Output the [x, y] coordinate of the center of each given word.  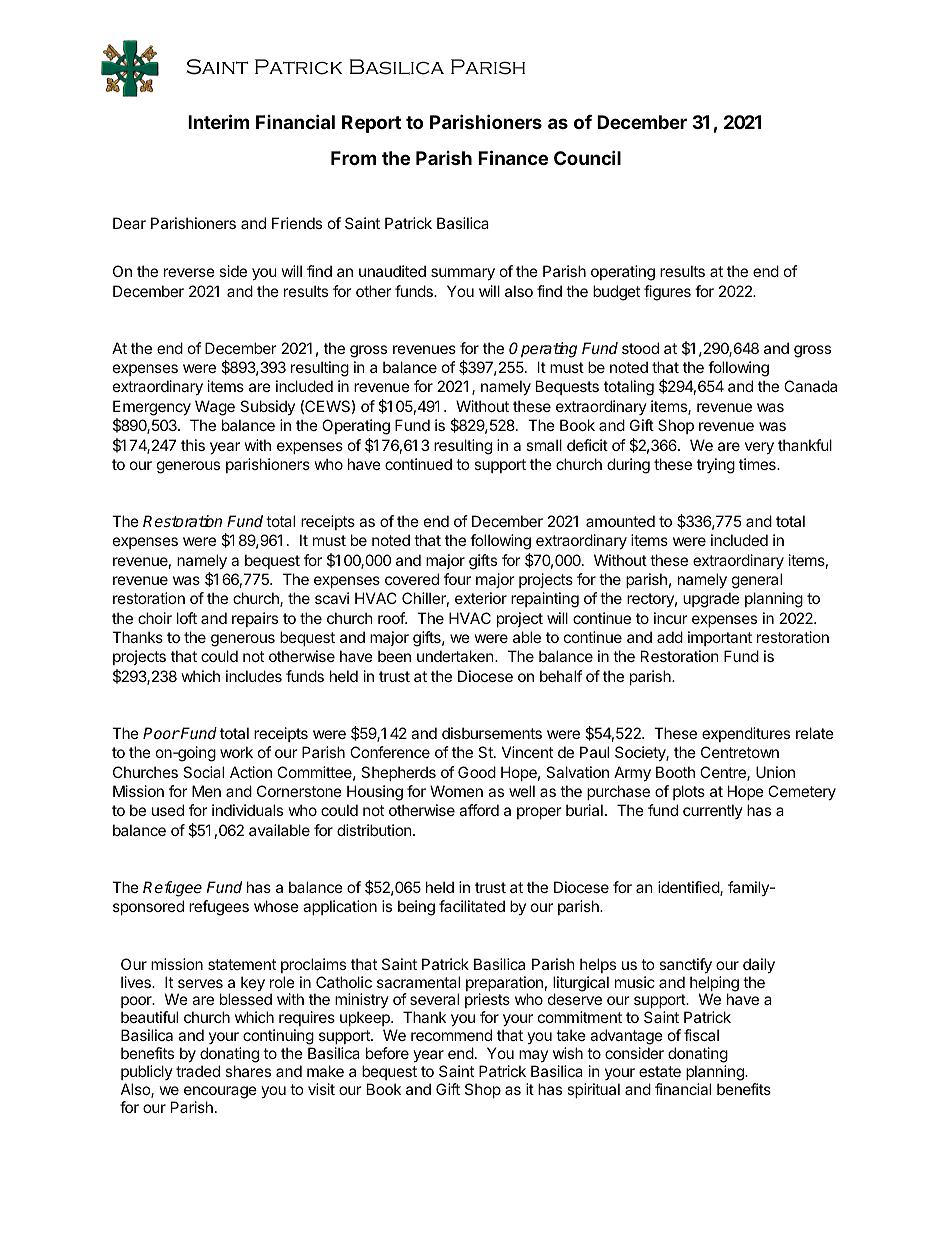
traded [198, 1071]
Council [587, 157]
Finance [513, 157]
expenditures [746, 734]
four [457, 579]
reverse [189, 272]
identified [689, 888]
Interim [218, 121]
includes [254, 676]
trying [716, 466]
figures [667, 293]
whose [276, 906]
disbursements [492, 733]
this [193, 445]
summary [463, 274]
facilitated [472, 906]
